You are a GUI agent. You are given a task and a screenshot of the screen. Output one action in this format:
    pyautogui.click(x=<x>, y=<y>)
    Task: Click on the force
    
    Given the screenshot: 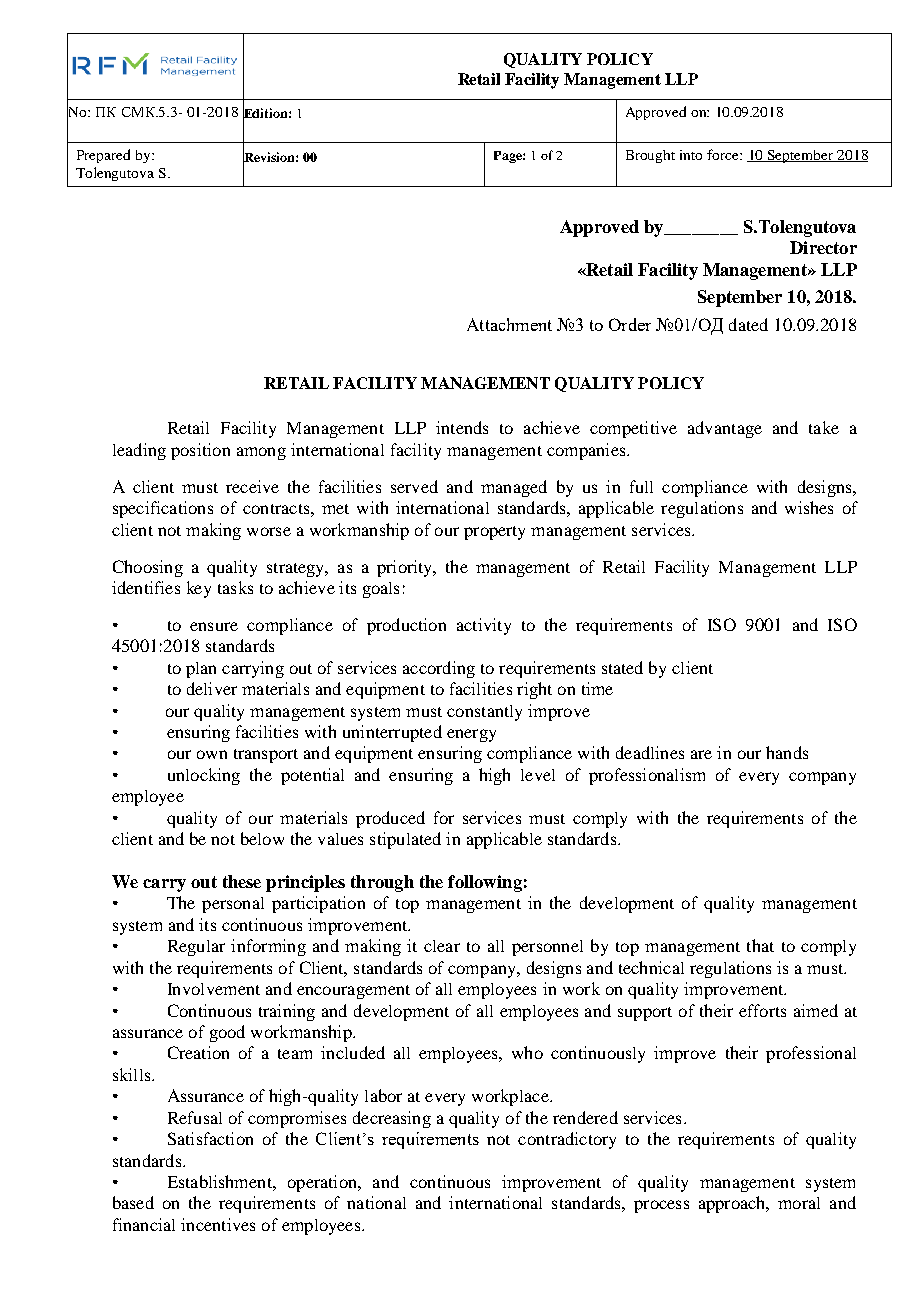 What is the action you would take?
    pyautogui.click(x=724, y=154)
